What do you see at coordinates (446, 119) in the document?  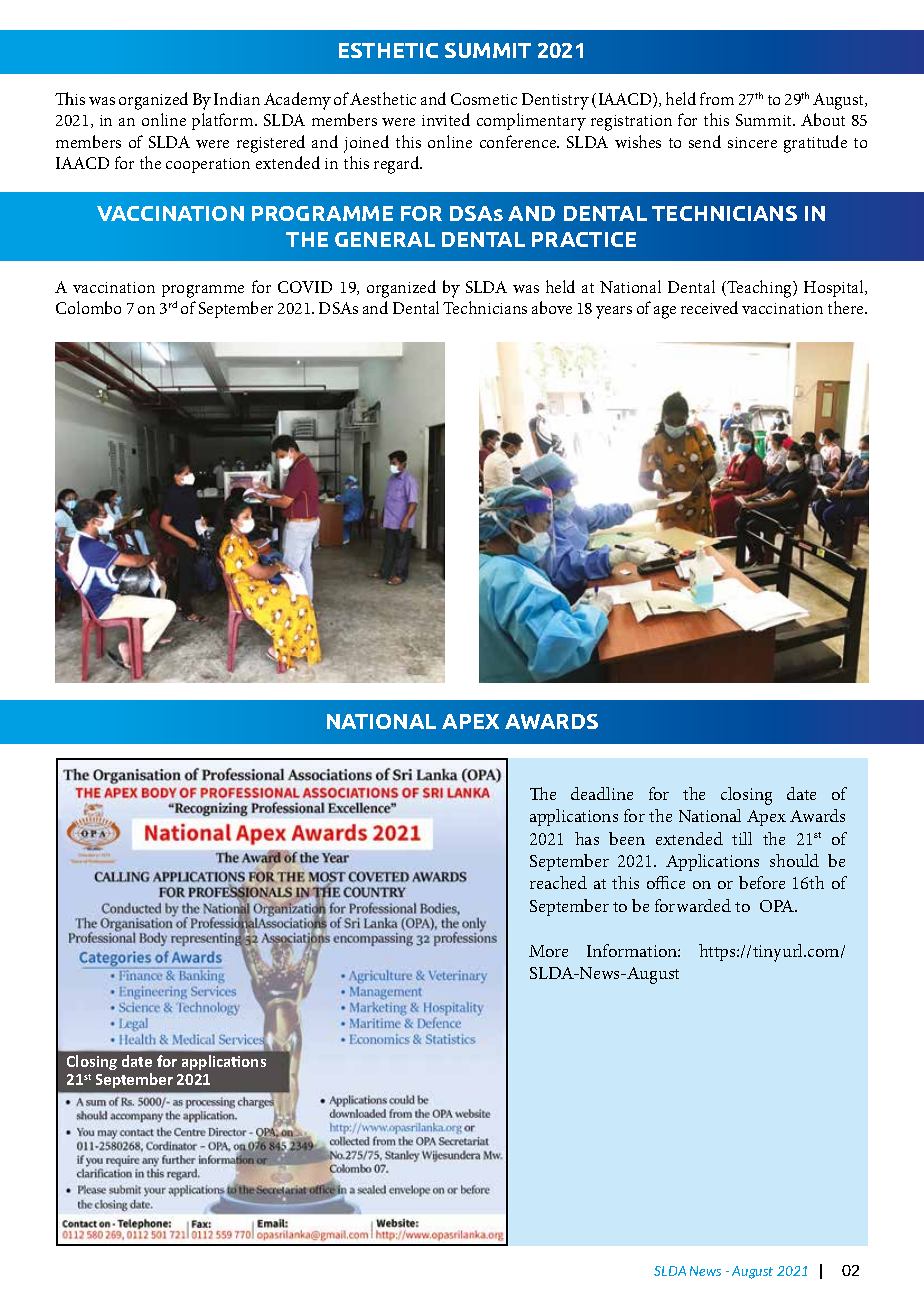 I see `invited` at bounding box center [446, 119].
